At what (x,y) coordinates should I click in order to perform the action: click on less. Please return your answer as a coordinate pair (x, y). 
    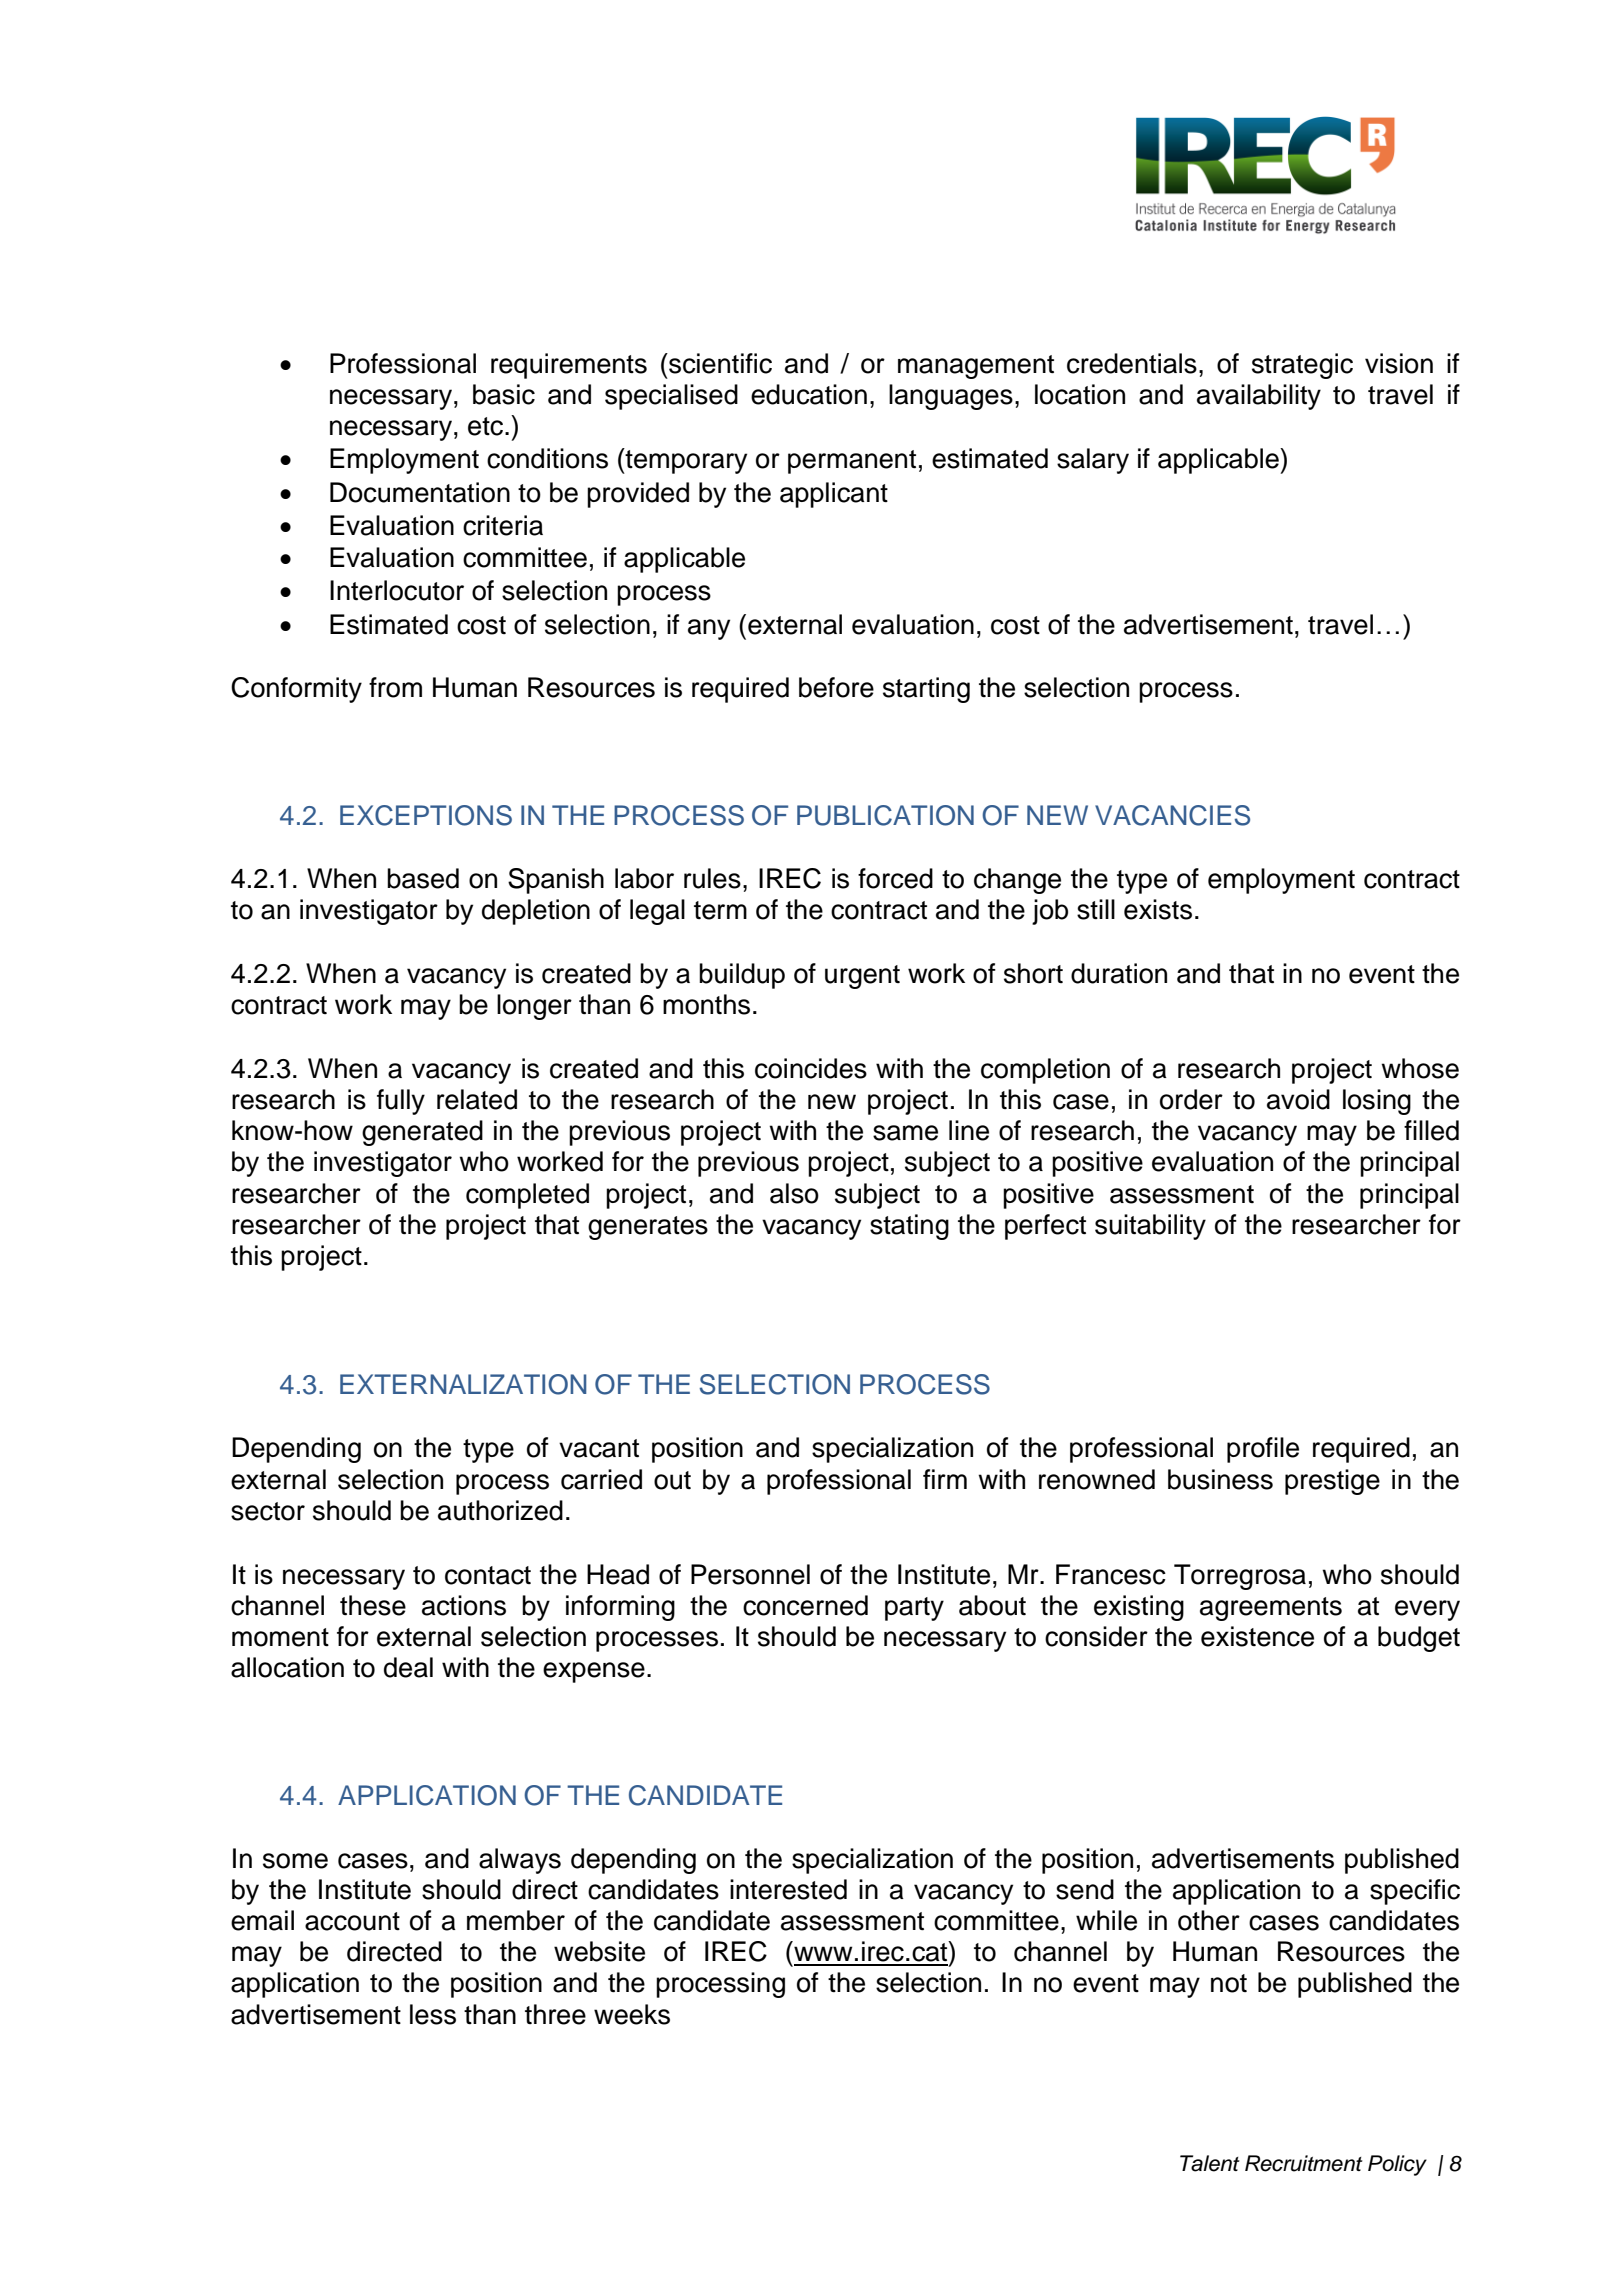
    Looking at the image, I should click on (433, 2014).
